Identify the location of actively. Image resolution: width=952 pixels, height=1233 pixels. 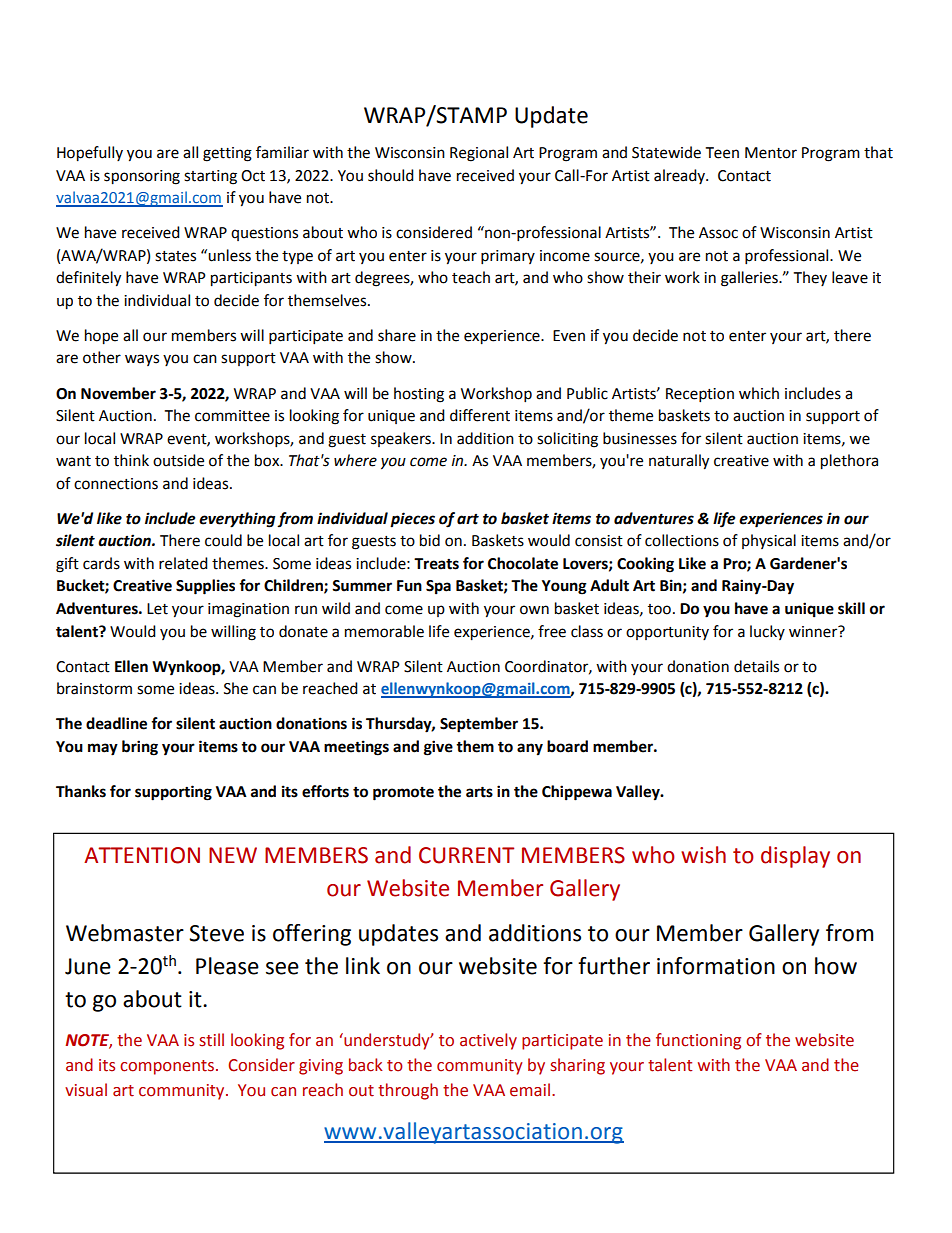
(488, 1041).
